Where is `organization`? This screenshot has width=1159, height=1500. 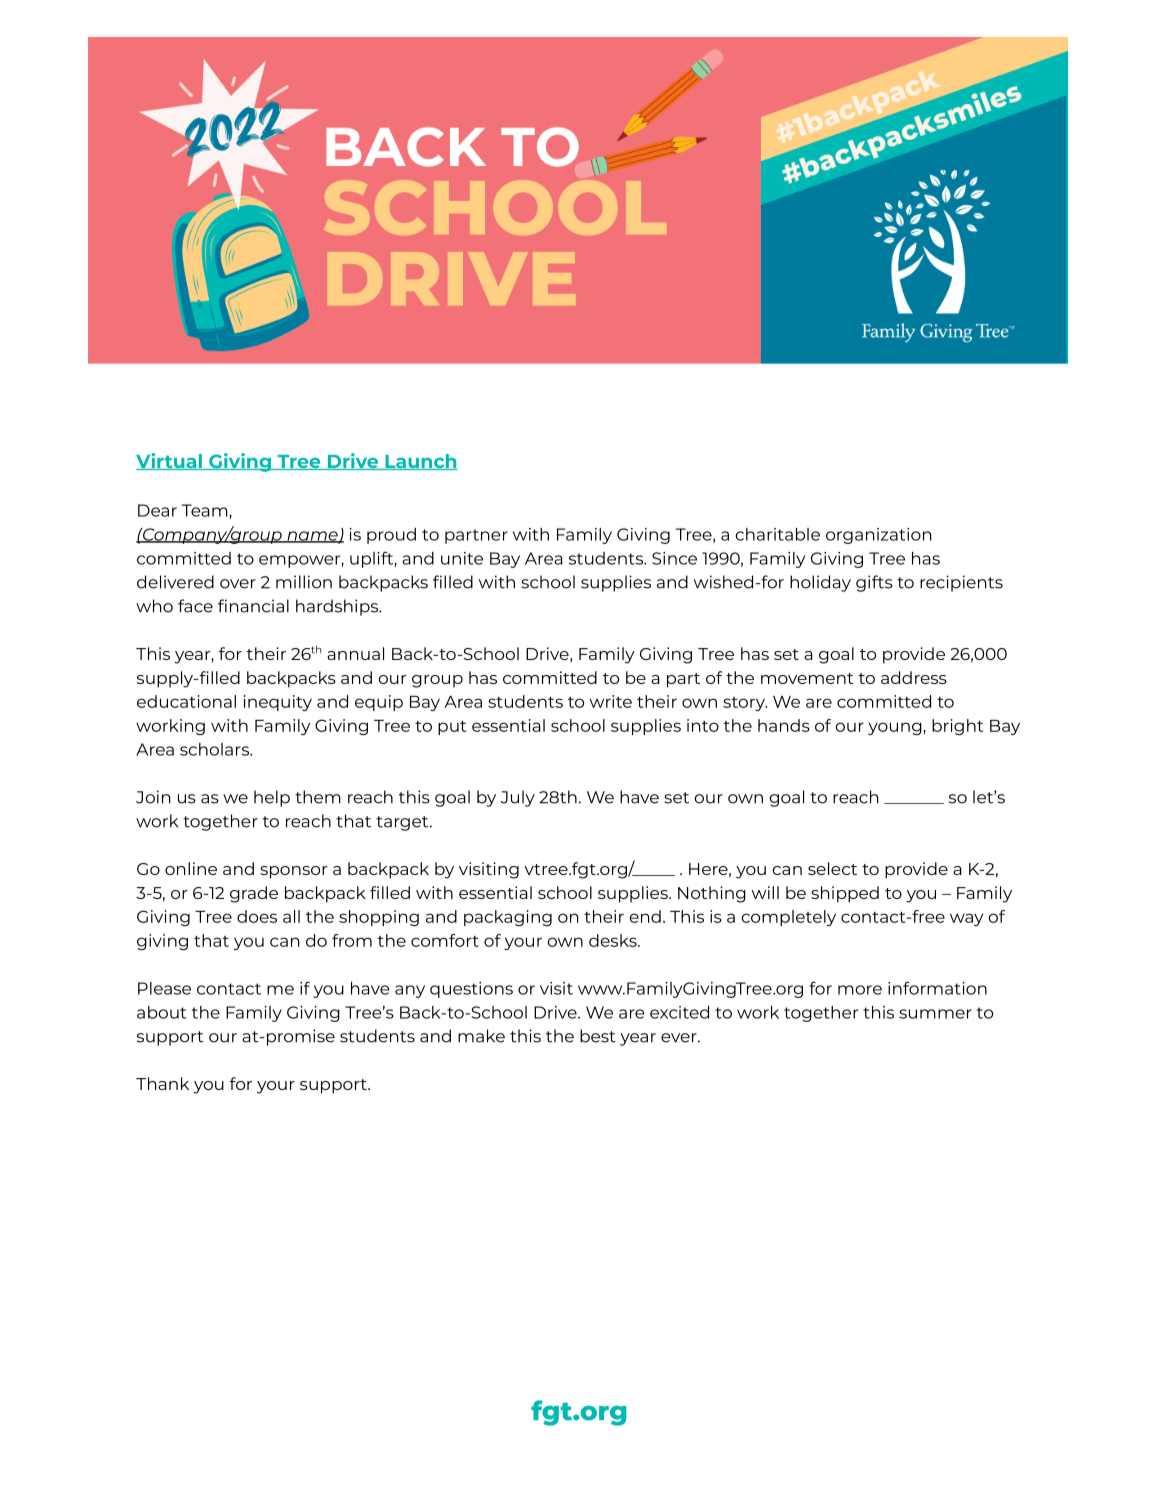
organization is located at coordinates (878, 536).
